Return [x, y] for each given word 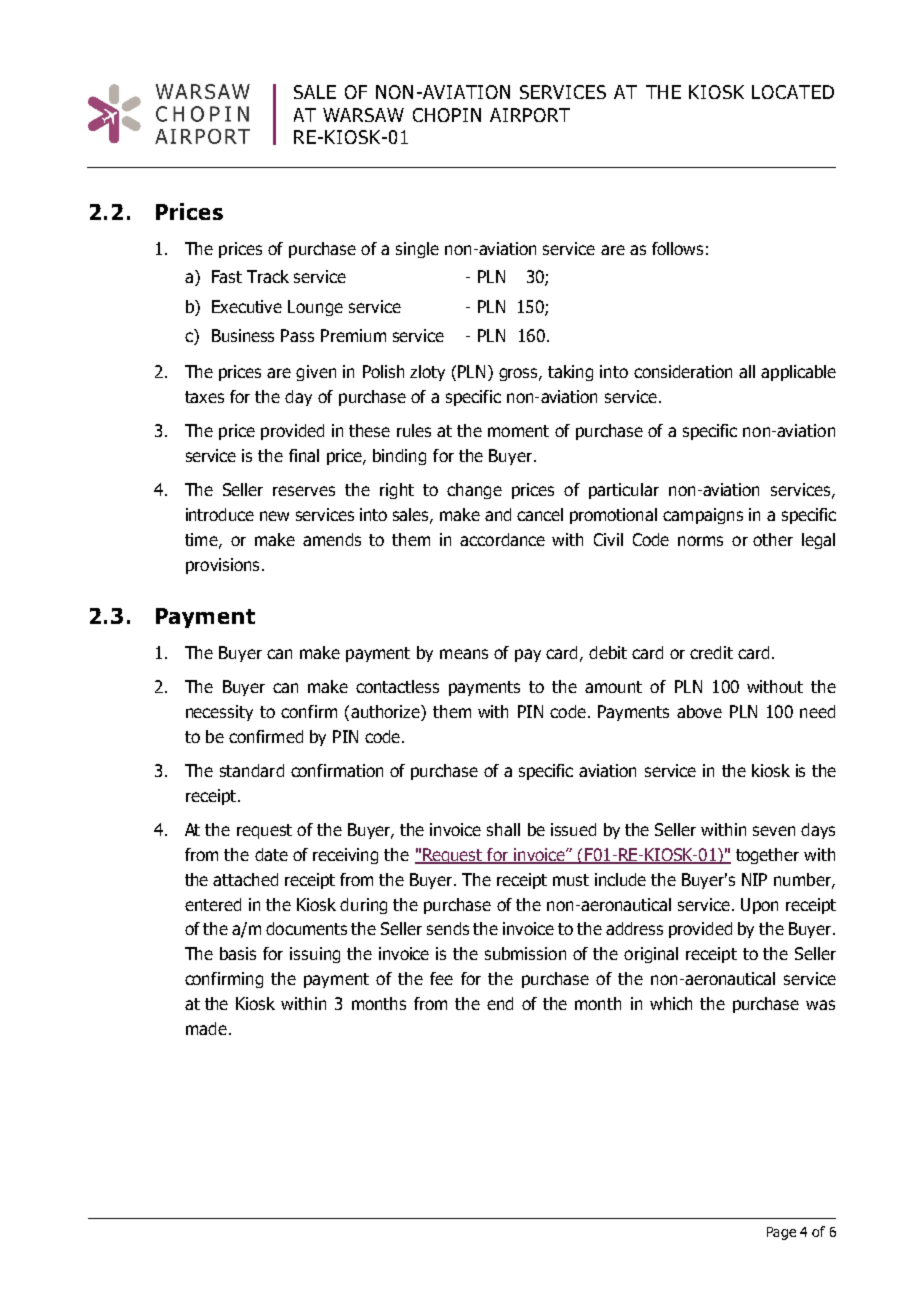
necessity [219, 713]
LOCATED [793, 92]
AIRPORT [530, 115]
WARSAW [363, 115]
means [464, 654]
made [206, 1028]
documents [306, 928]
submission [525, 953]
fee [441, 978]
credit [711, 652]
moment [518, 431]
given [316, 373]
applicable [798, 373]
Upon [759, 906]
